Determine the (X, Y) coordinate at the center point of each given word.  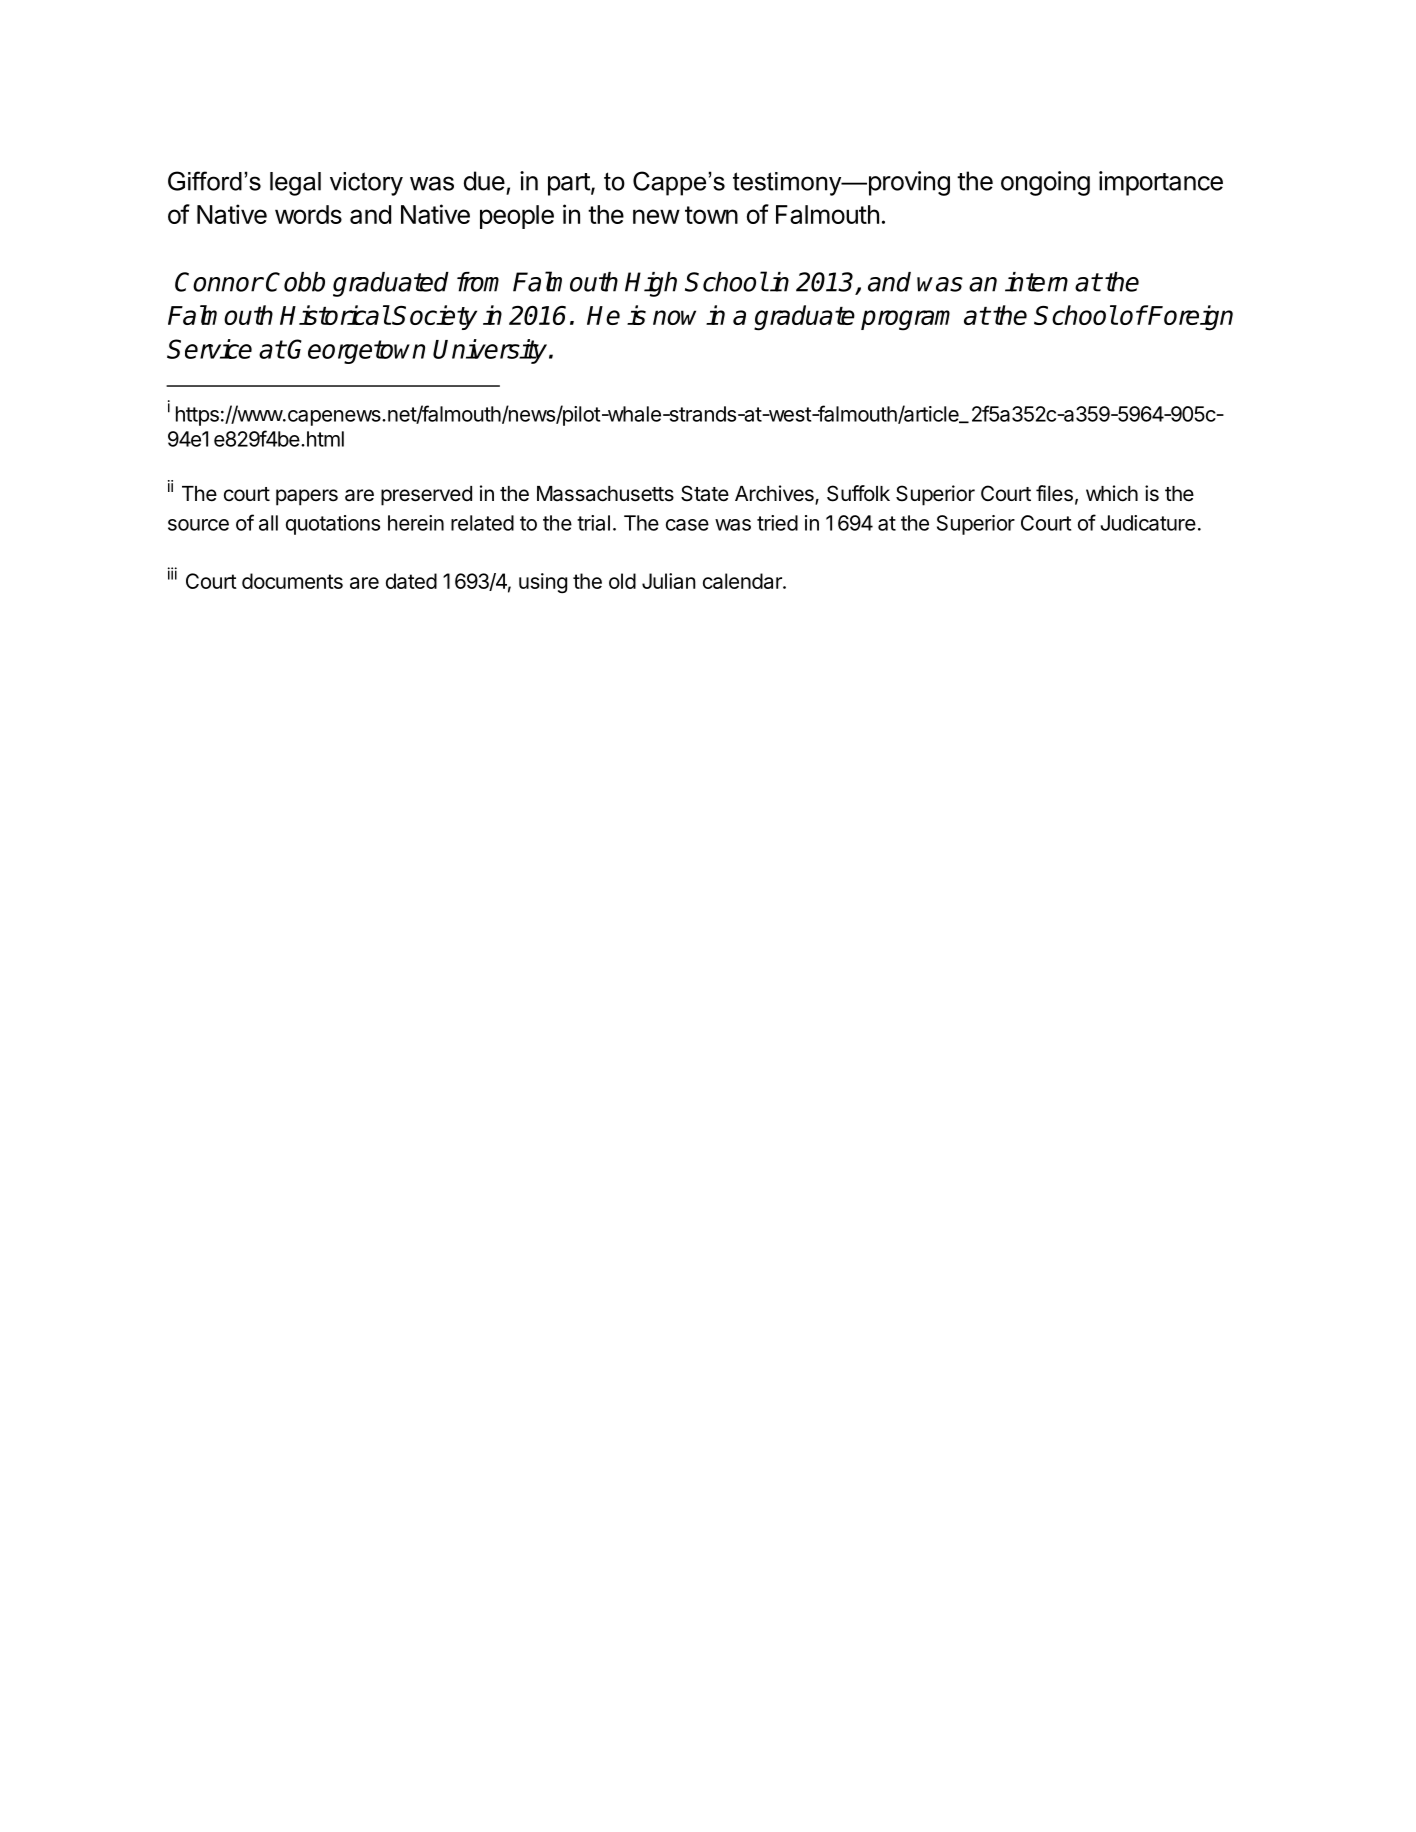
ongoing (1045, 183)
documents (292, 581)
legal (295, 184)
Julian (669, 581)
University (490, 351)
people (517, 217)
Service (209, 349)
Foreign (1190, 318)
